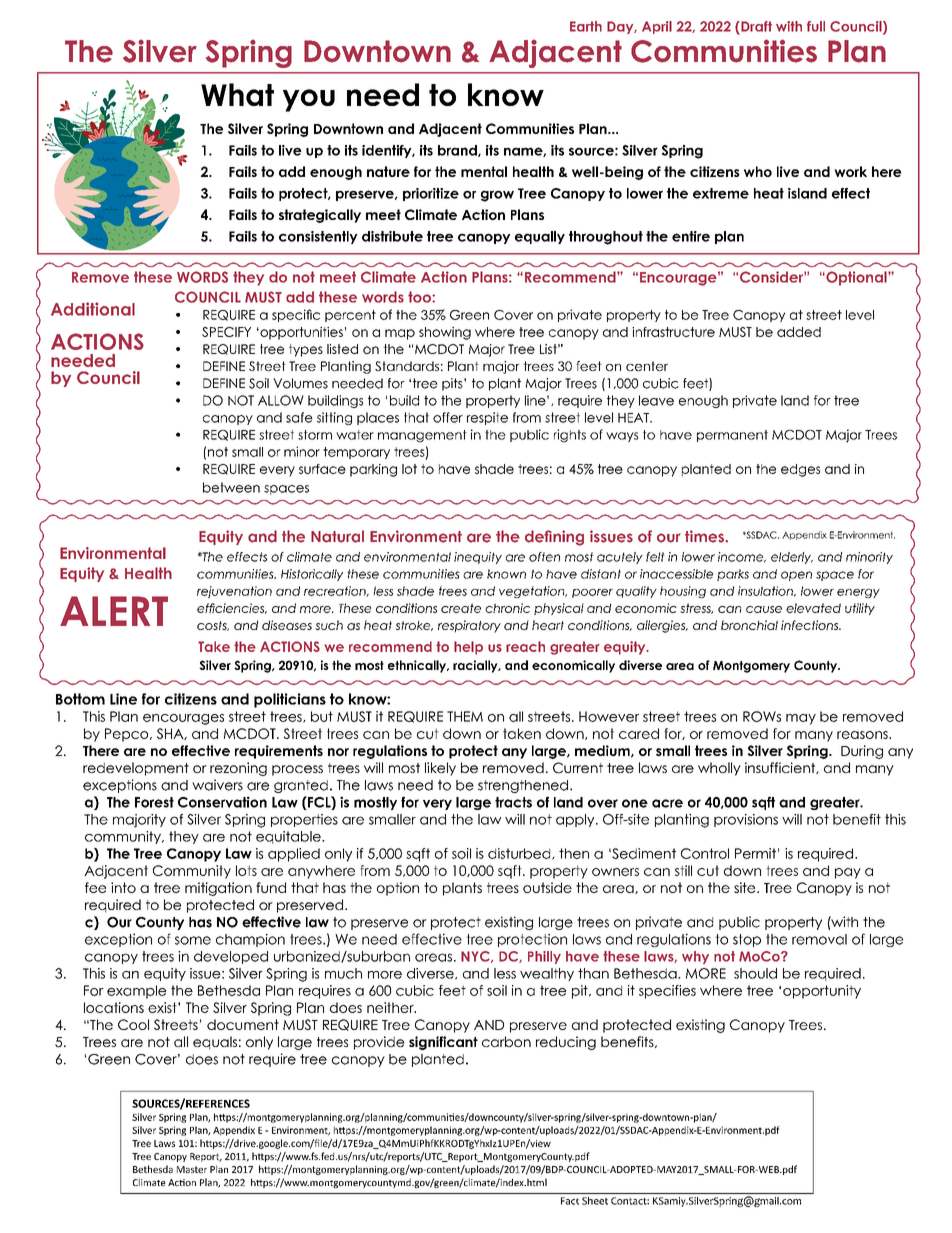  I want to click on Draft, so click(755, 27).
